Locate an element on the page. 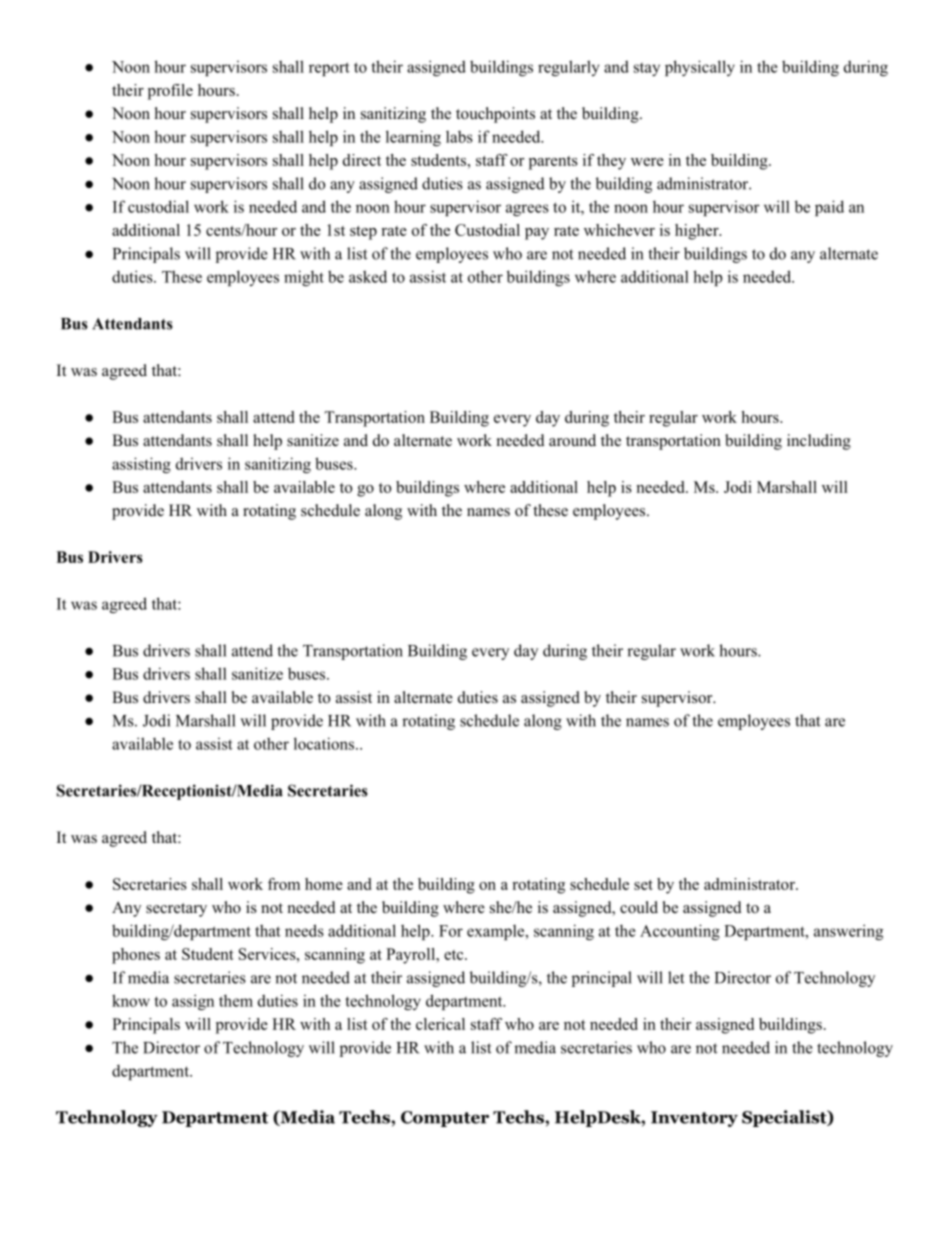  locations is located at coordinates (325, 743).
